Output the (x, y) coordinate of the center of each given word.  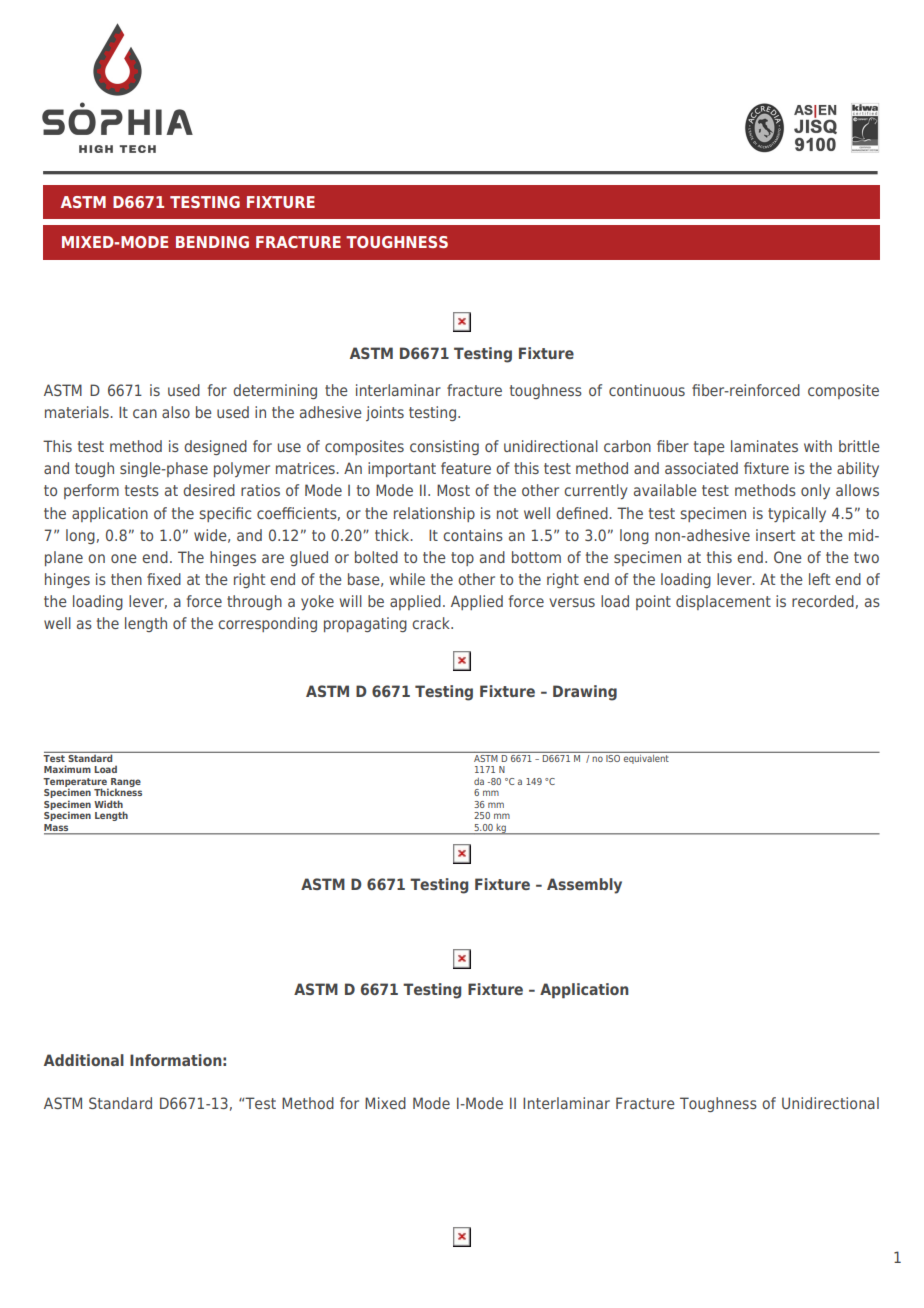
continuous (647, 390)
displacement (723, 602)
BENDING (212, 242)
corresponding (267, 624)
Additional (84, 1060)
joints (385, 413)
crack (432, 623)
